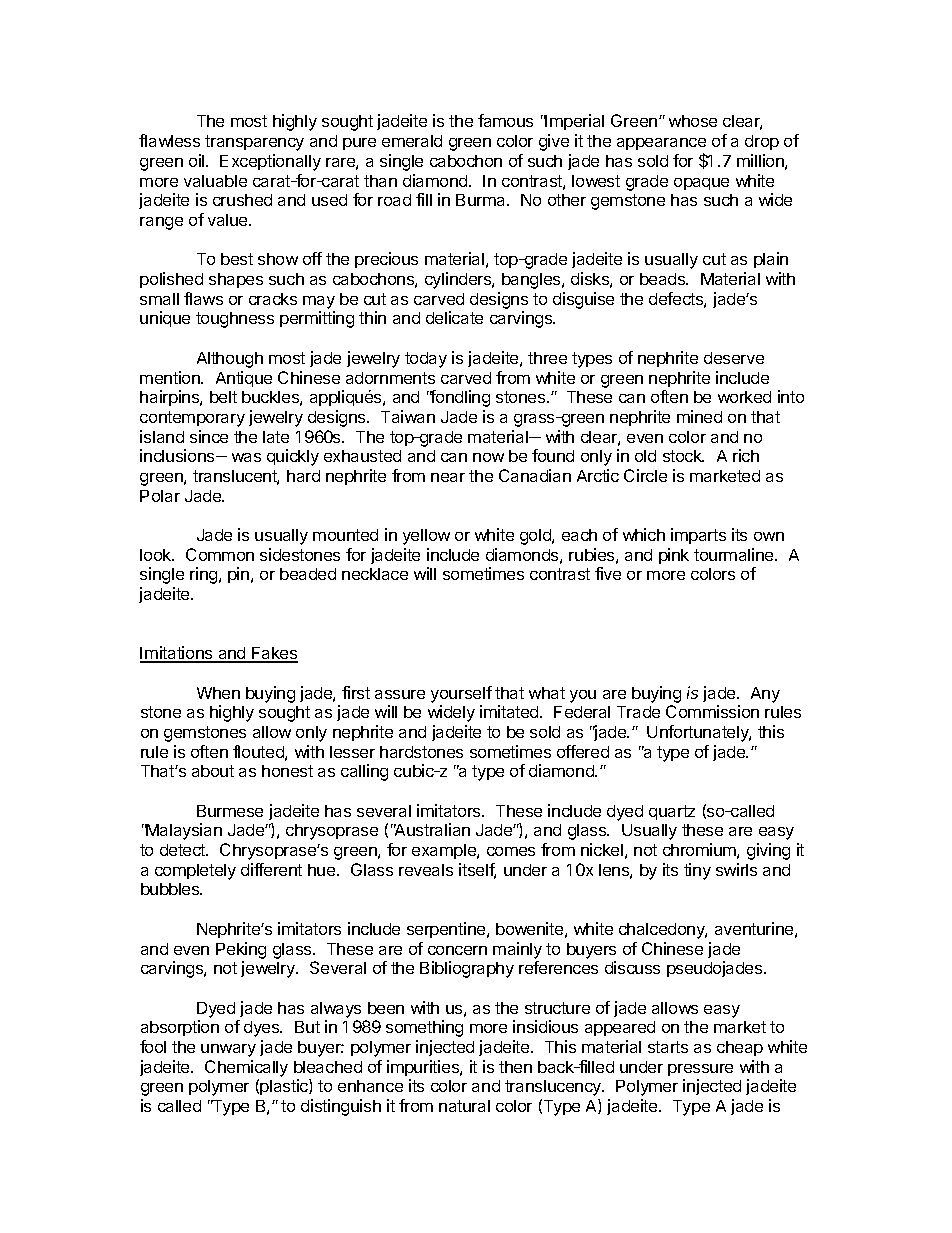  I want to click on stock, so click(683, 456).
